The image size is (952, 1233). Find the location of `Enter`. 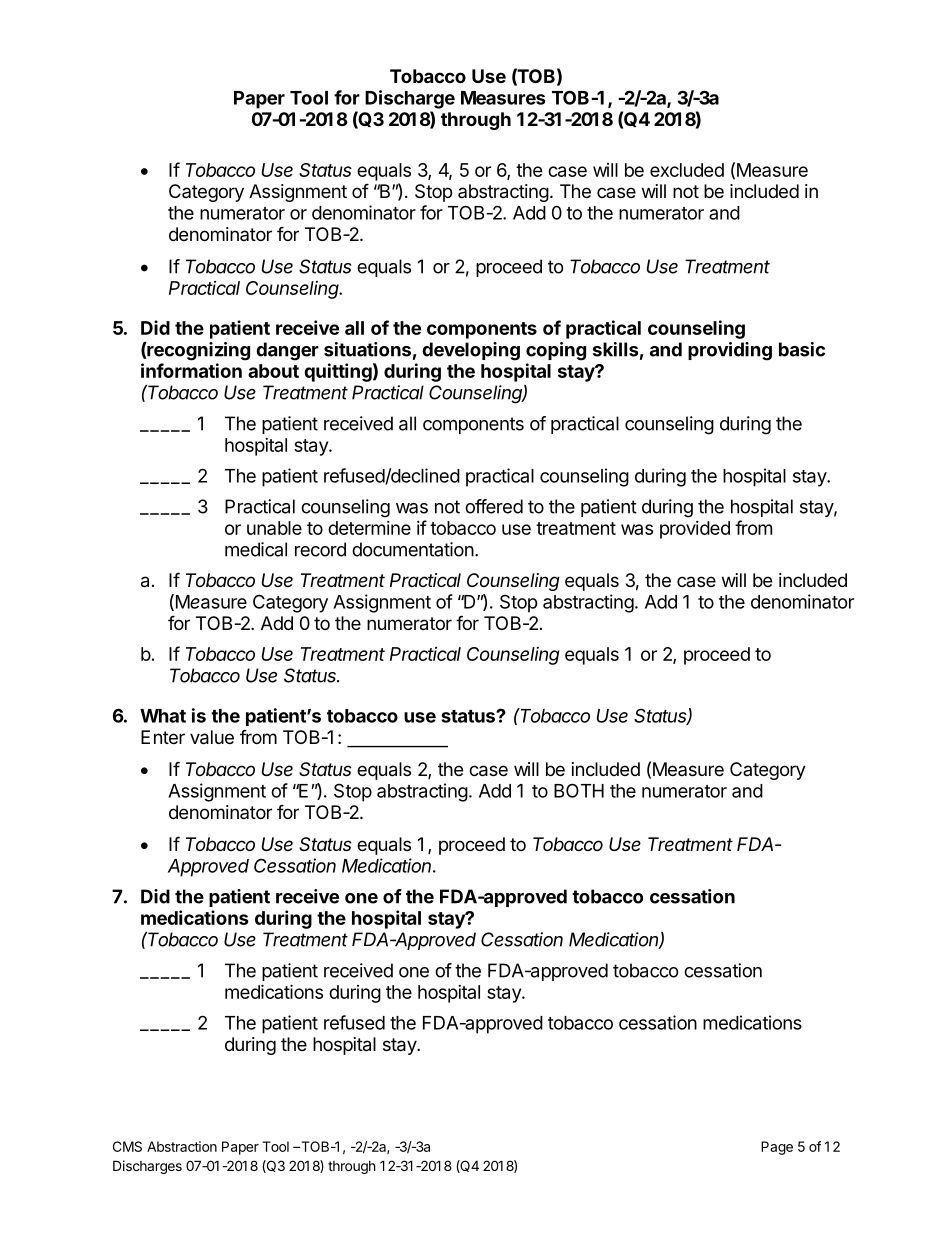

Enter is located at coordinates (163, 737).
